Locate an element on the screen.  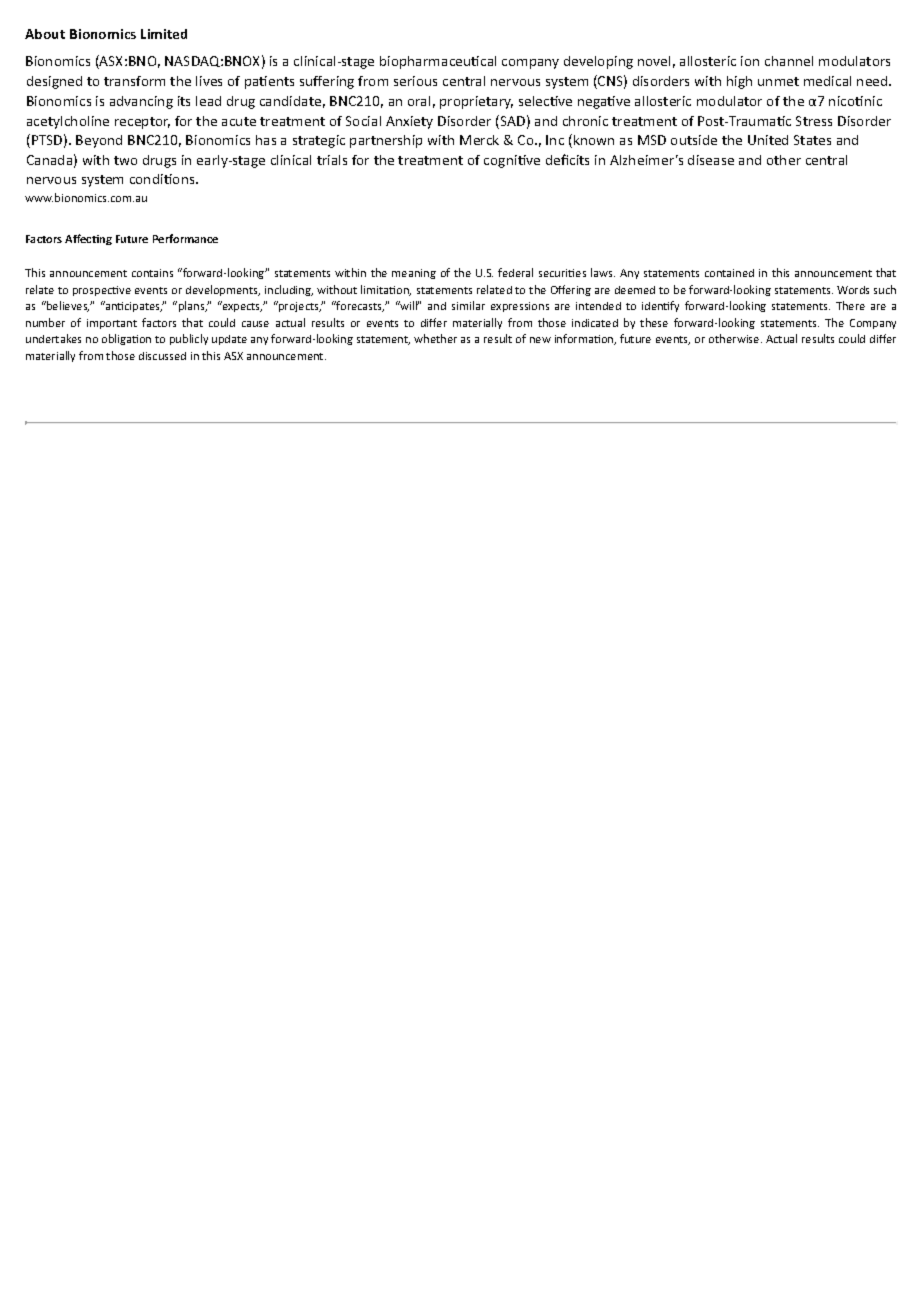
these is located at coordinates (654, 322).
